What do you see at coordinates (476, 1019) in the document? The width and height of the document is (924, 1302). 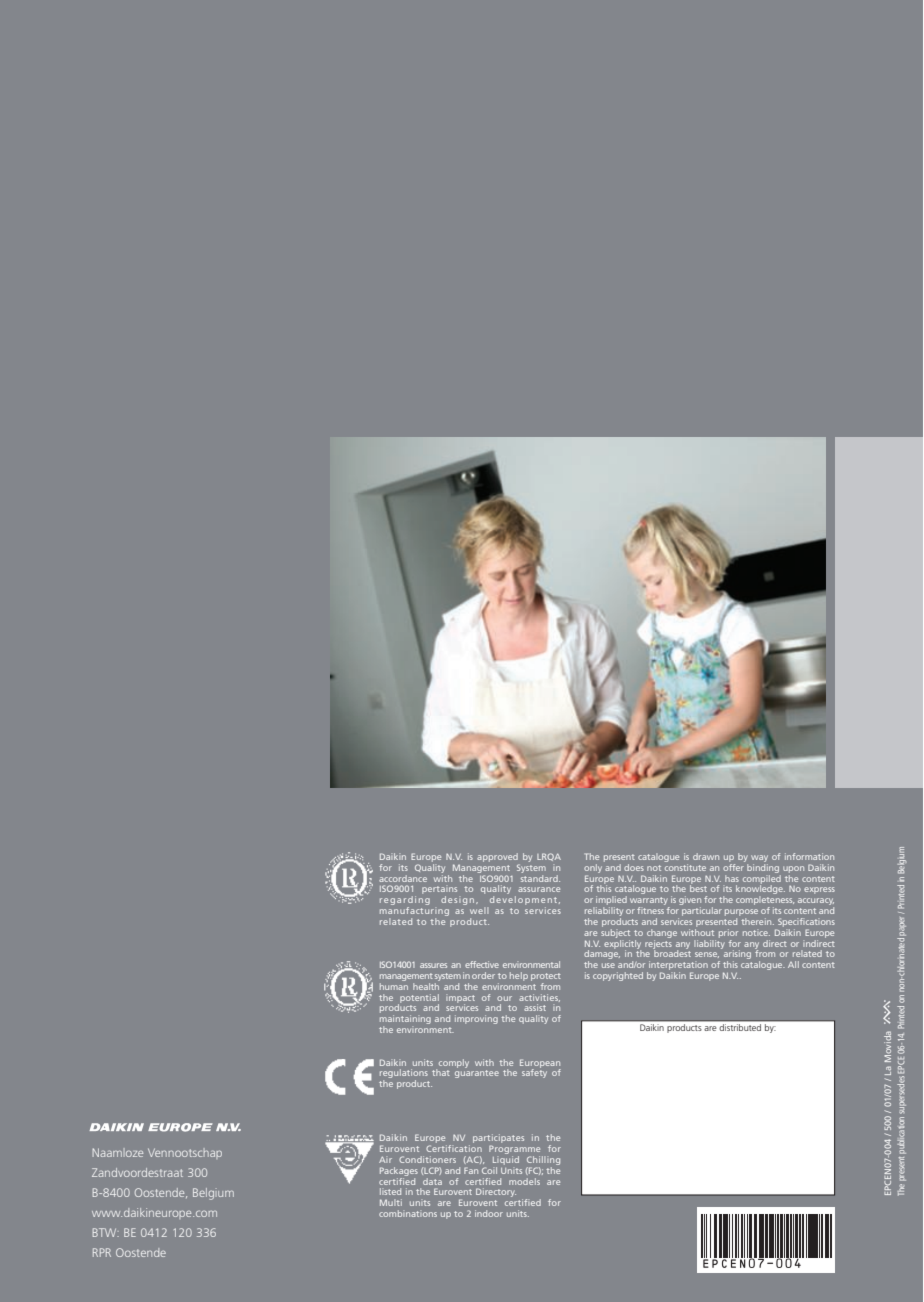 I see `improving` at bounding box center [476, 1019].
